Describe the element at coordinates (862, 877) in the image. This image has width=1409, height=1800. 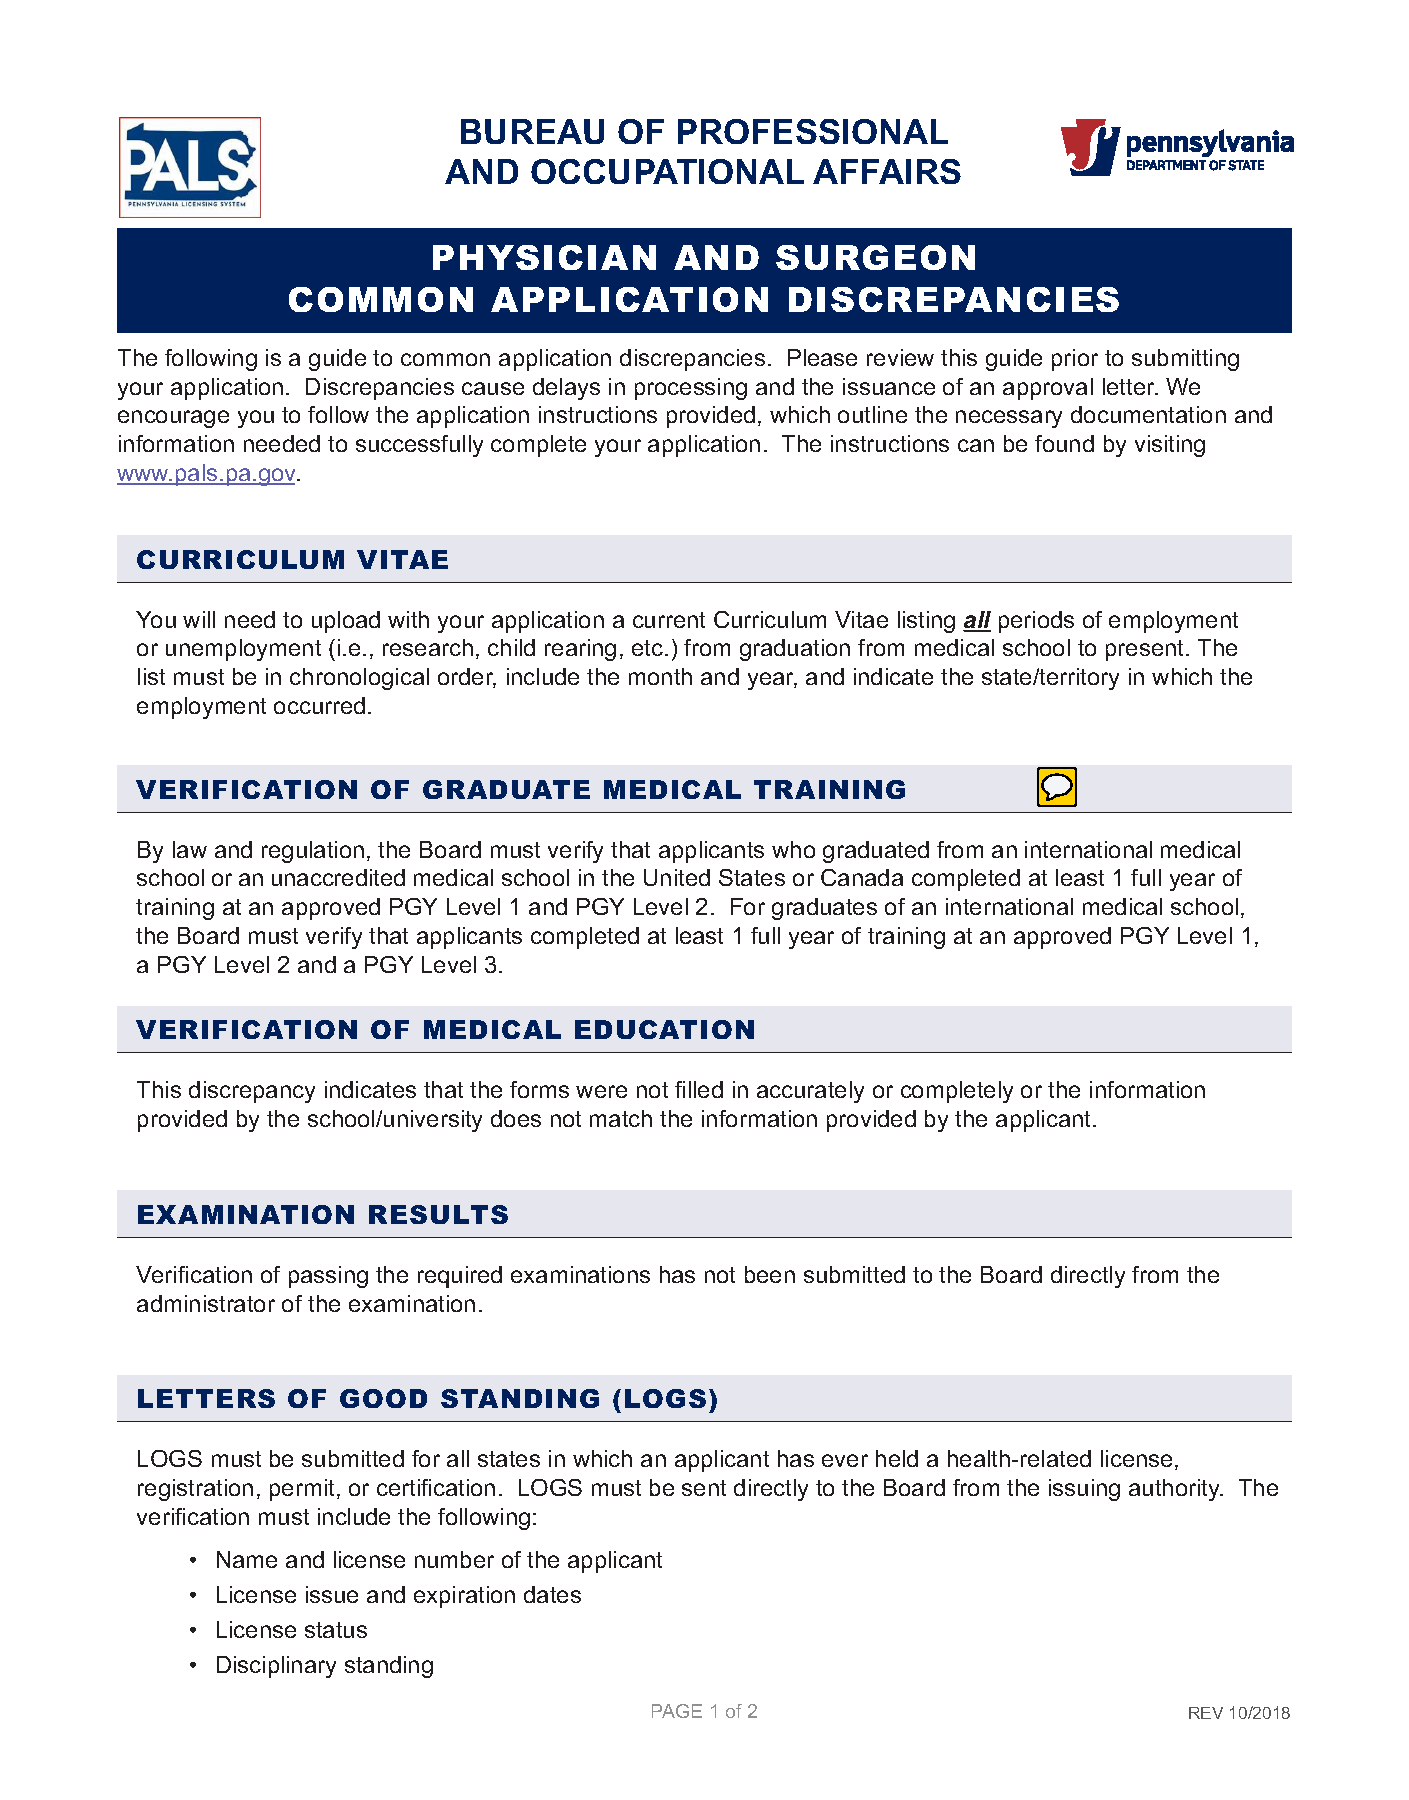
I see `Canada` at that location.
